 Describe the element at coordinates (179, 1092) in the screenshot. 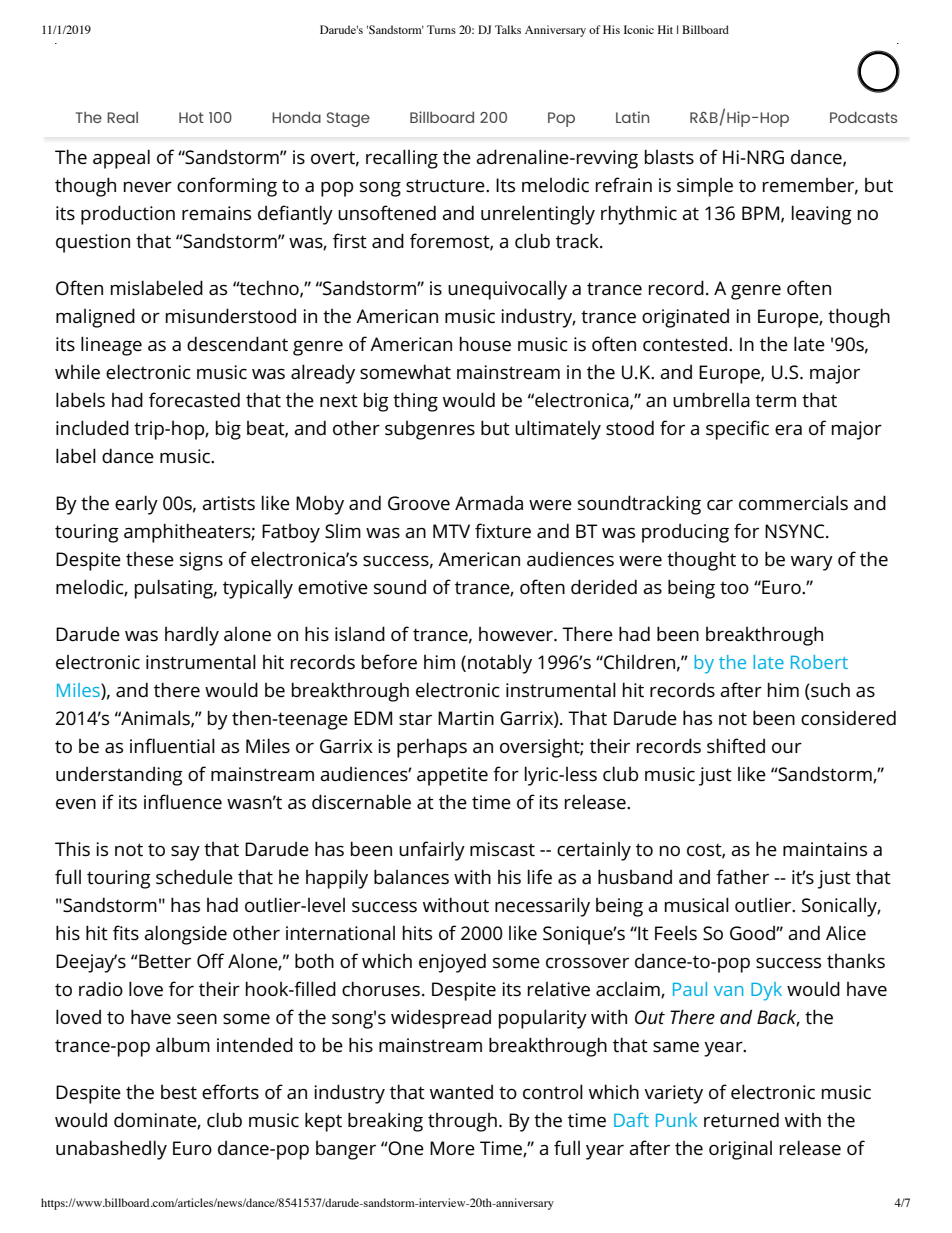

I see `best` at that location.
